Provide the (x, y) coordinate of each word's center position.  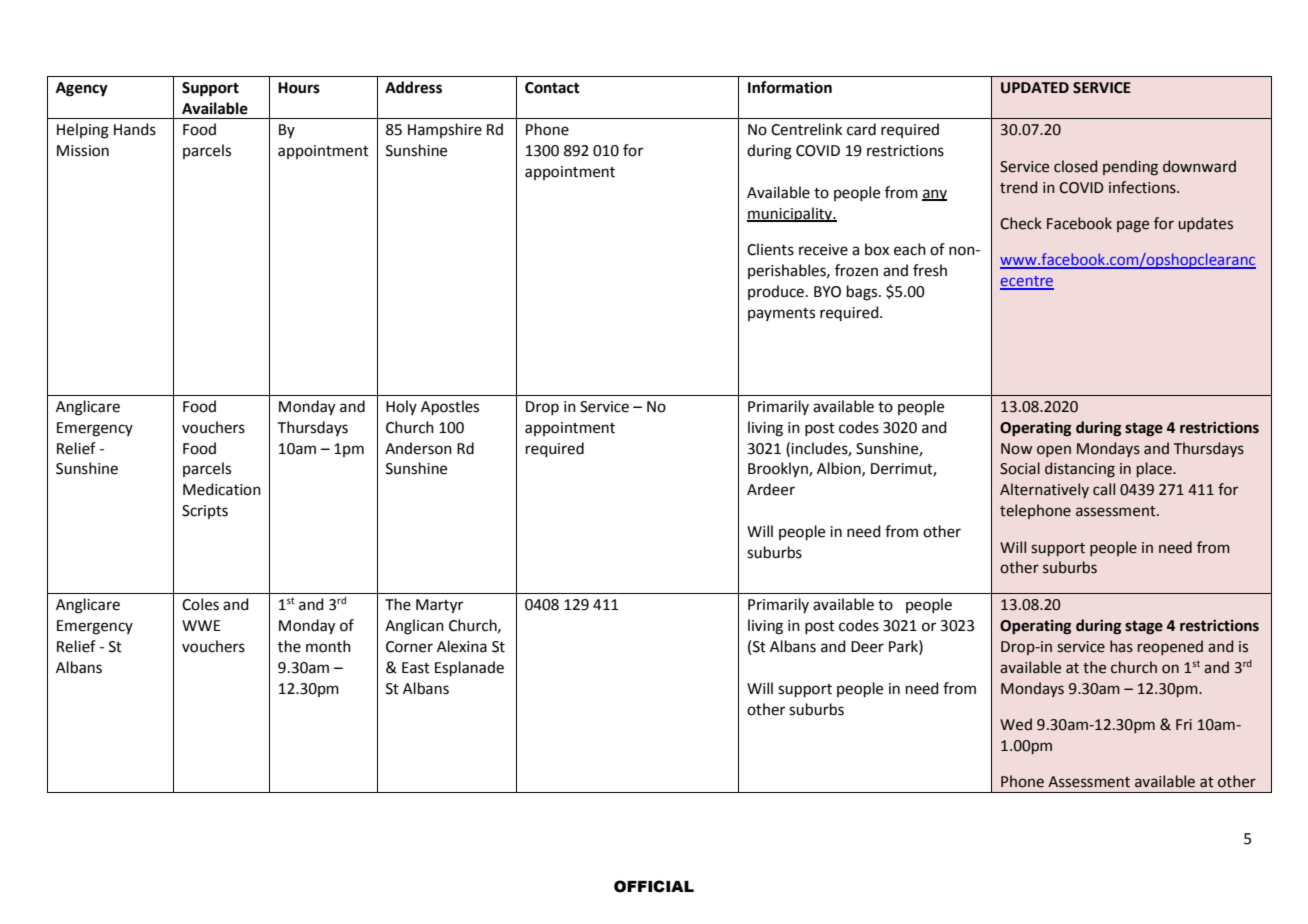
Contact (552, 88)
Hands (135, 129)
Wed (1016, 724)
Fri (1184, 724)
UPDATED (1035, 88)
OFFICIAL (654, 886)
